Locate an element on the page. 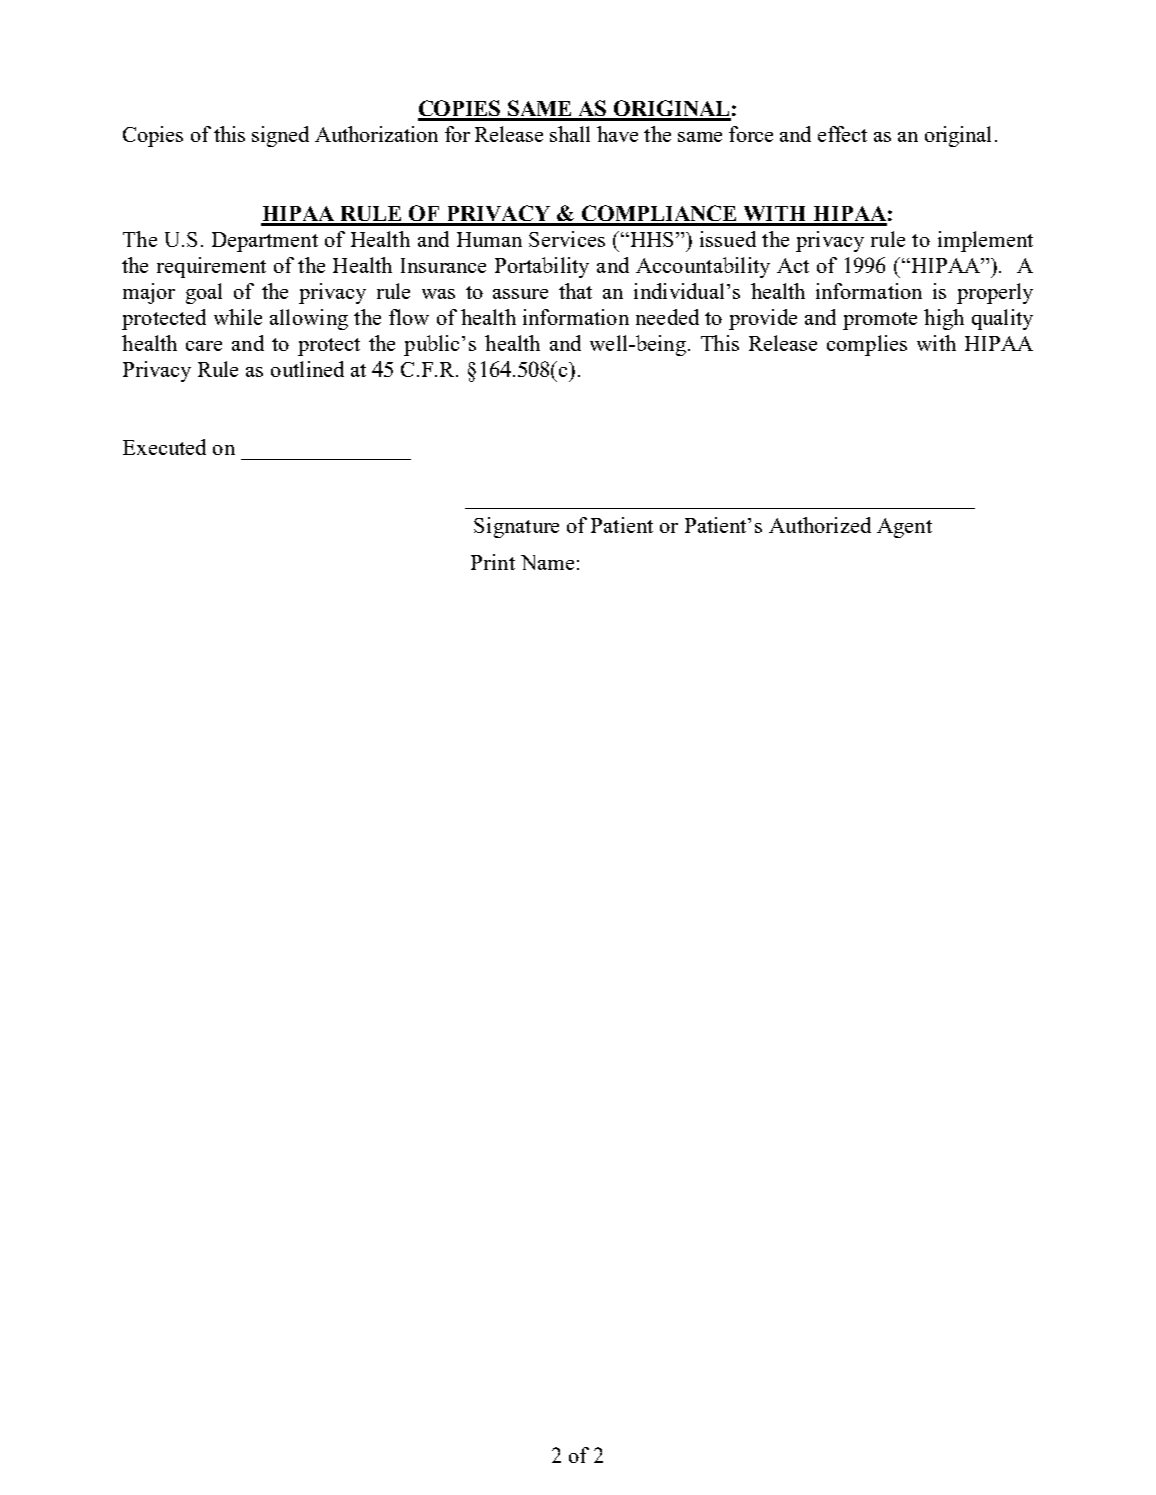  effect is located at coordinates (842, 134).
